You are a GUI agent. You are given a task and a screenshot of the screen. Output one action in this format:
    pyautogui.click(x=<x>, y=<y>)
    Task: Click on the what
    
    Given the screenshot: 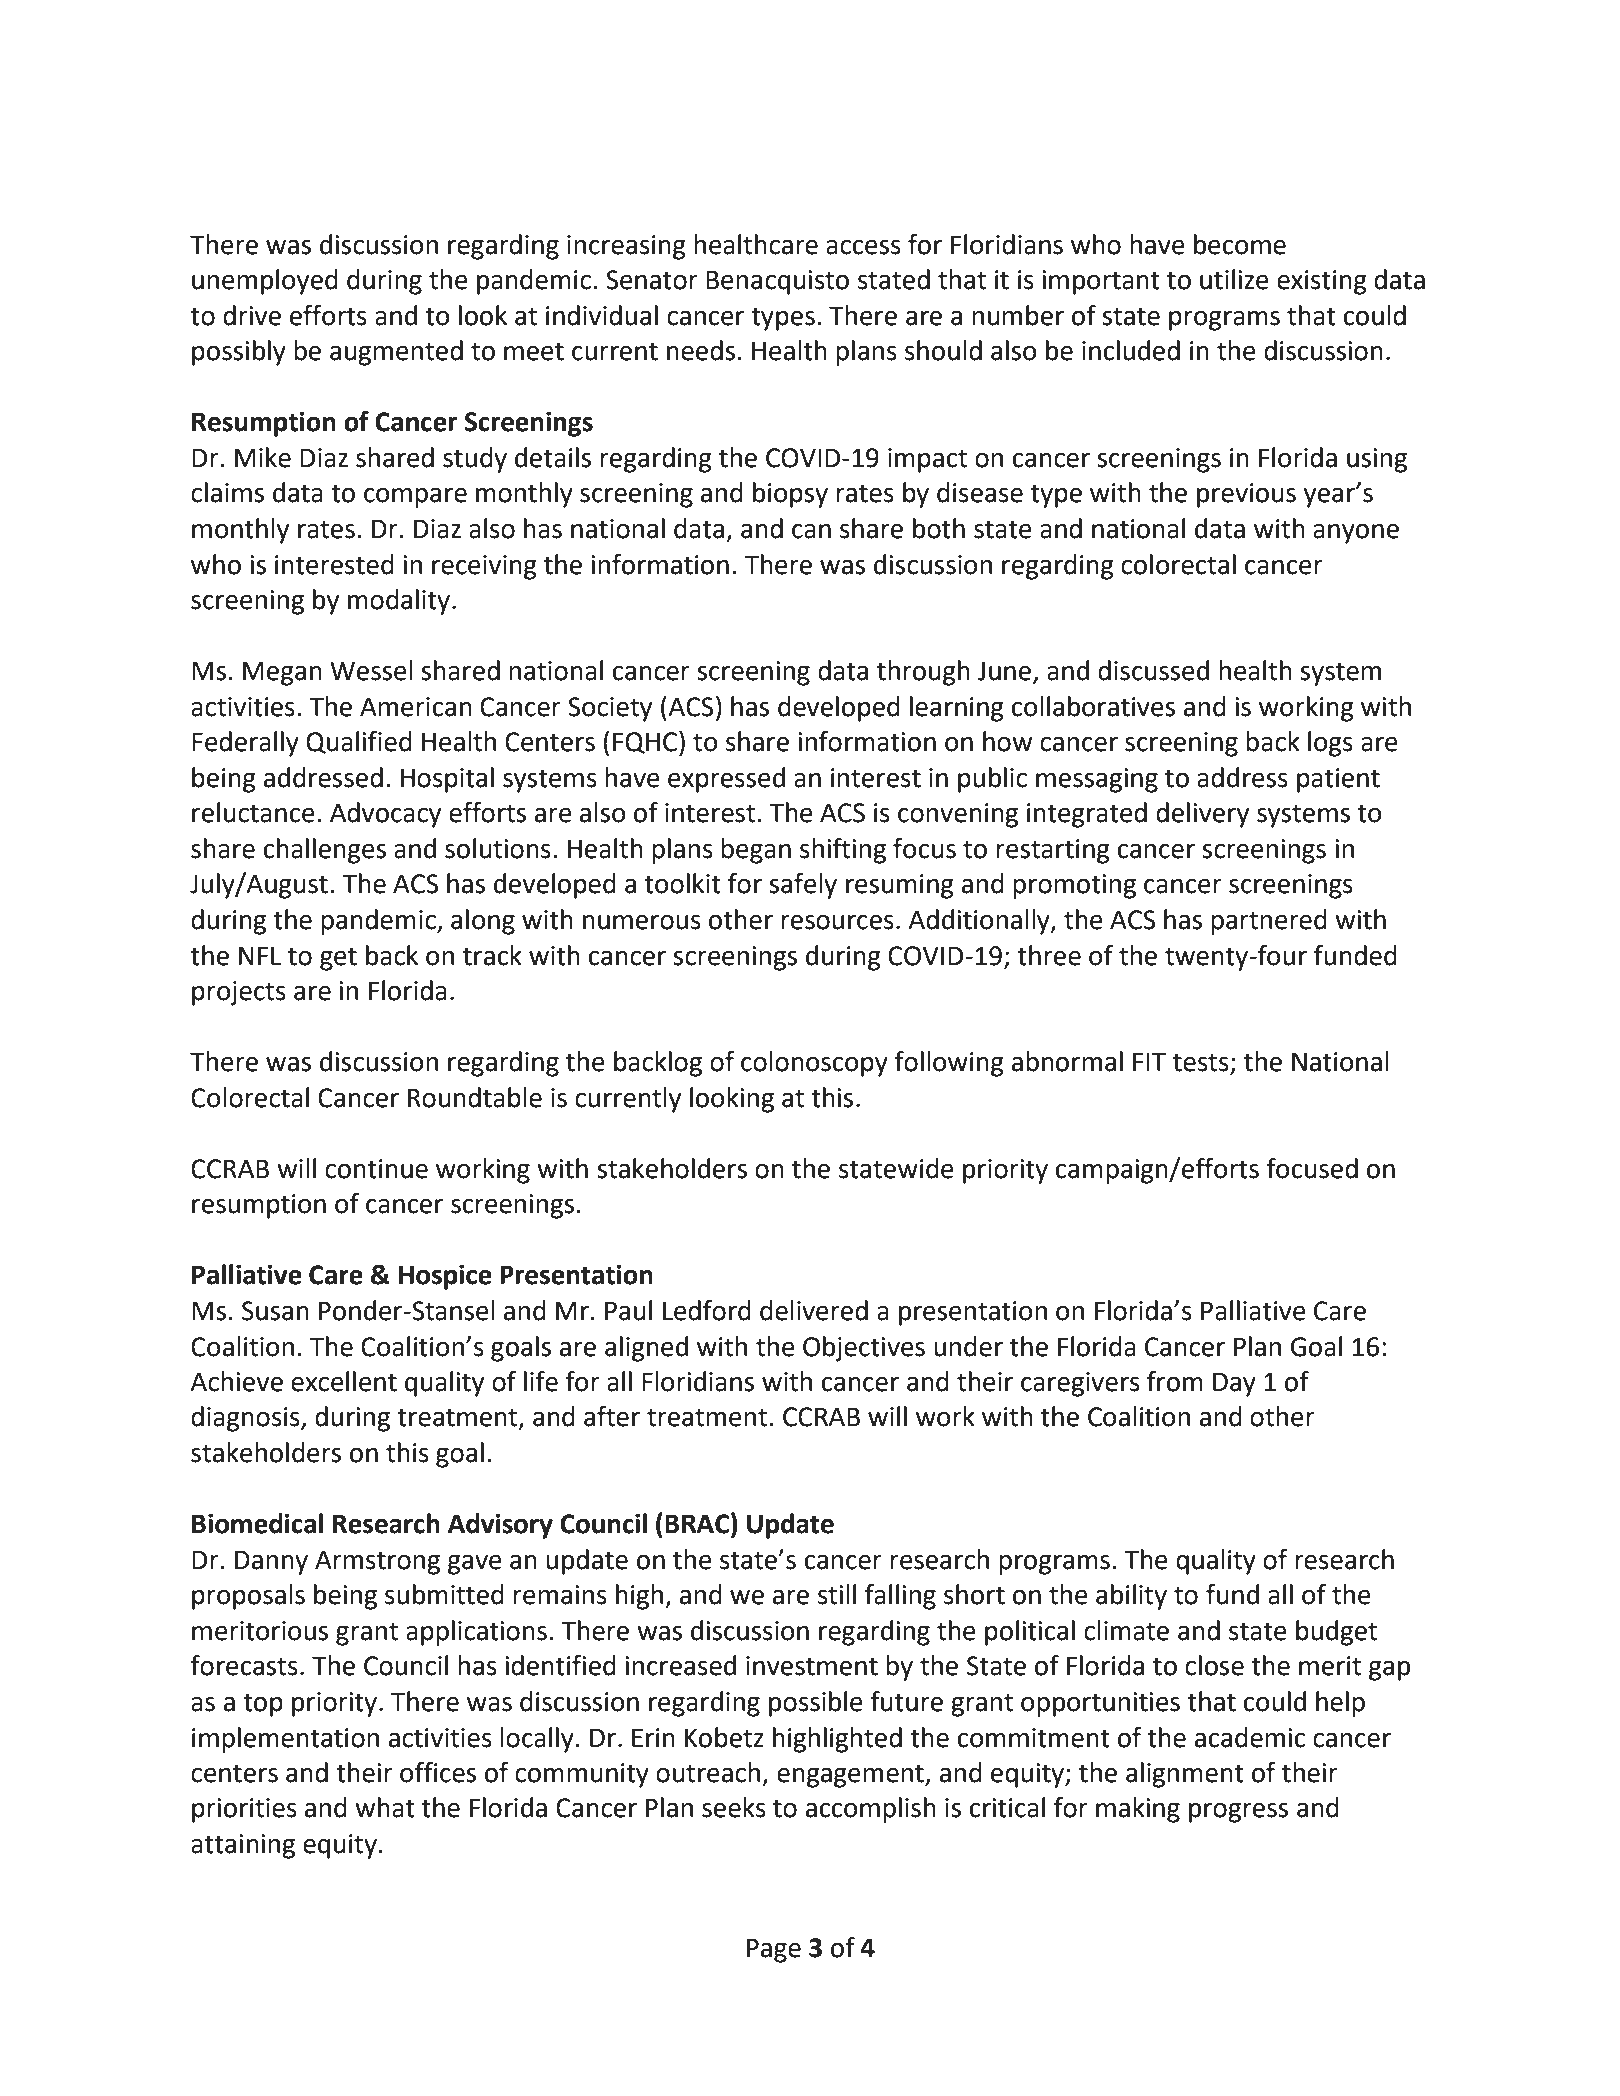 What is the action you would take?
    pyautogui.click(x=385, y=1807)
